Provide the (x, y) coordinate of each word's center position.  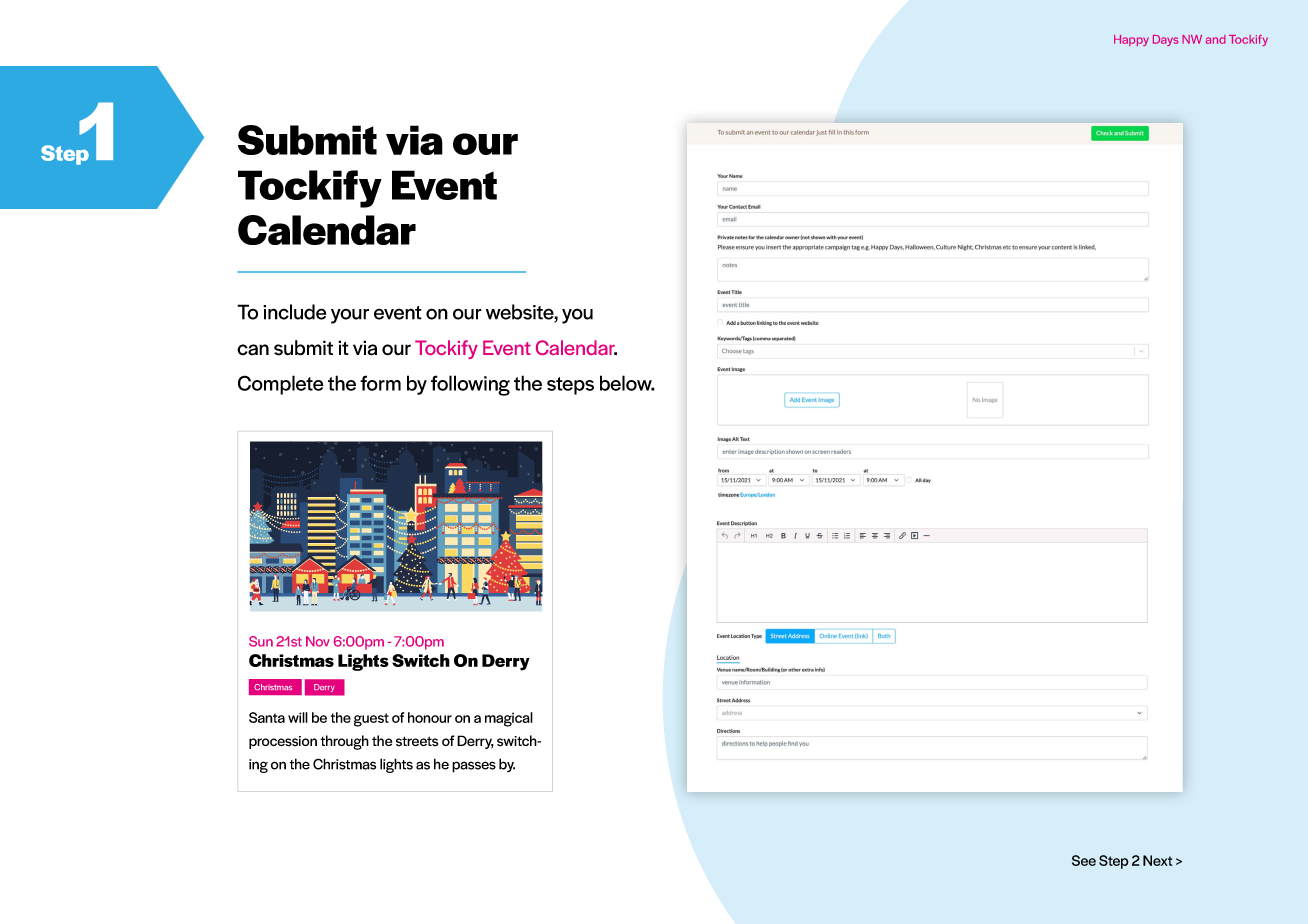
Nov (318, 641)
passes (474, 767)
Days (1166, 40)
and (1216, 39)
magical (509, 719)
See (1084, 860)
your (350, 316)
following (470, 385)
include (294, 312)
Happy (1131, 40)
